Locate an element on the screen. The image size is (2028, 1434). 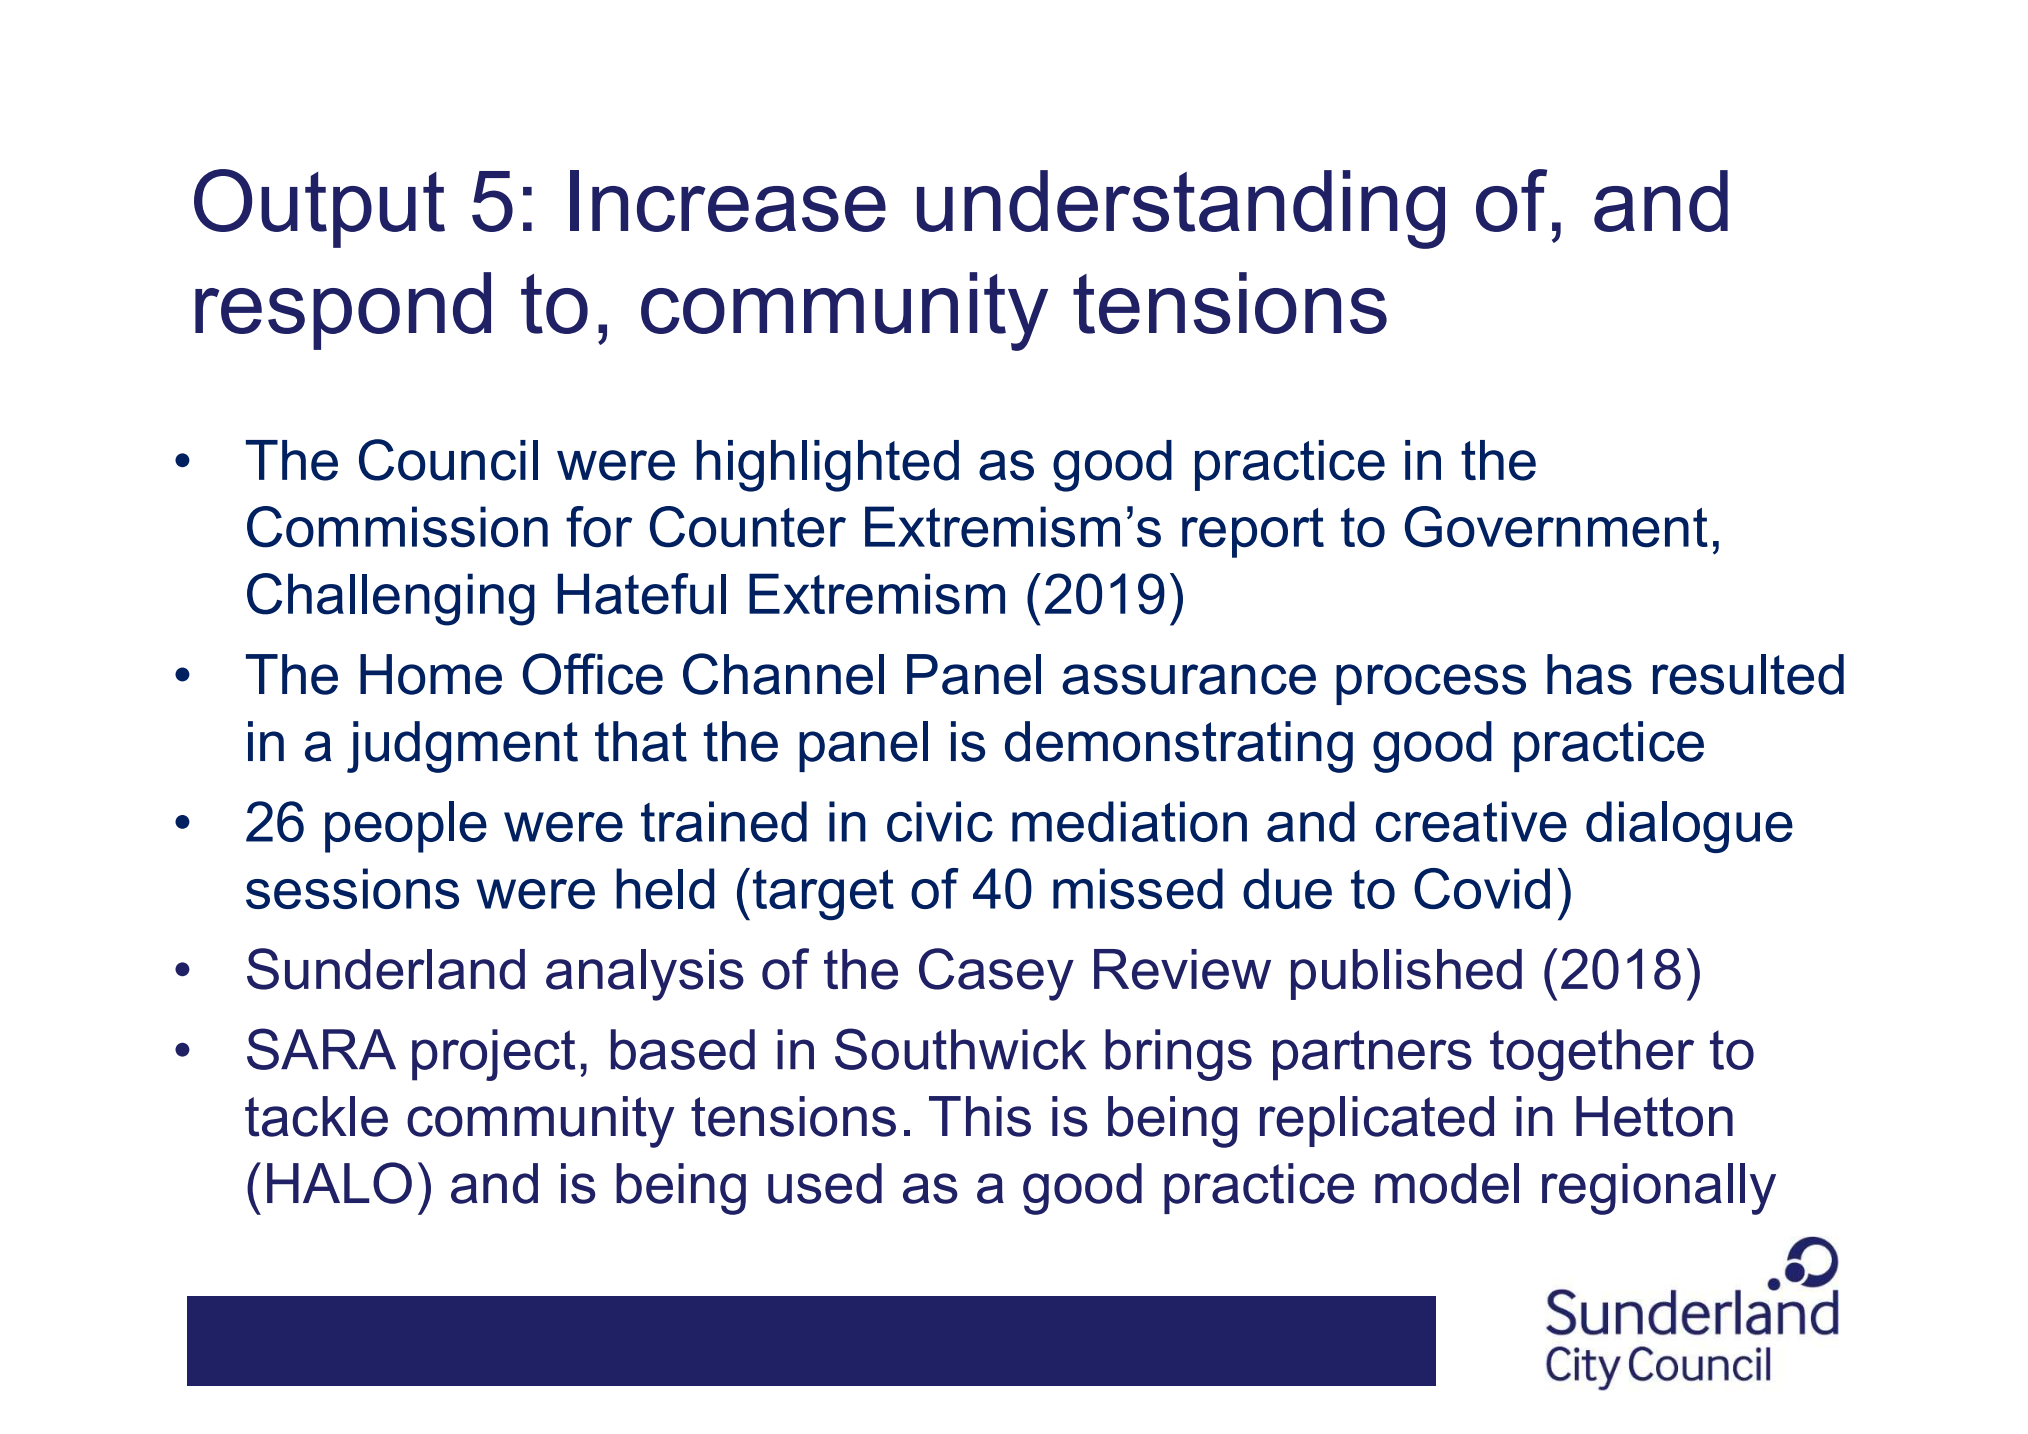
HALO is located at coordinates (339, 1183).
